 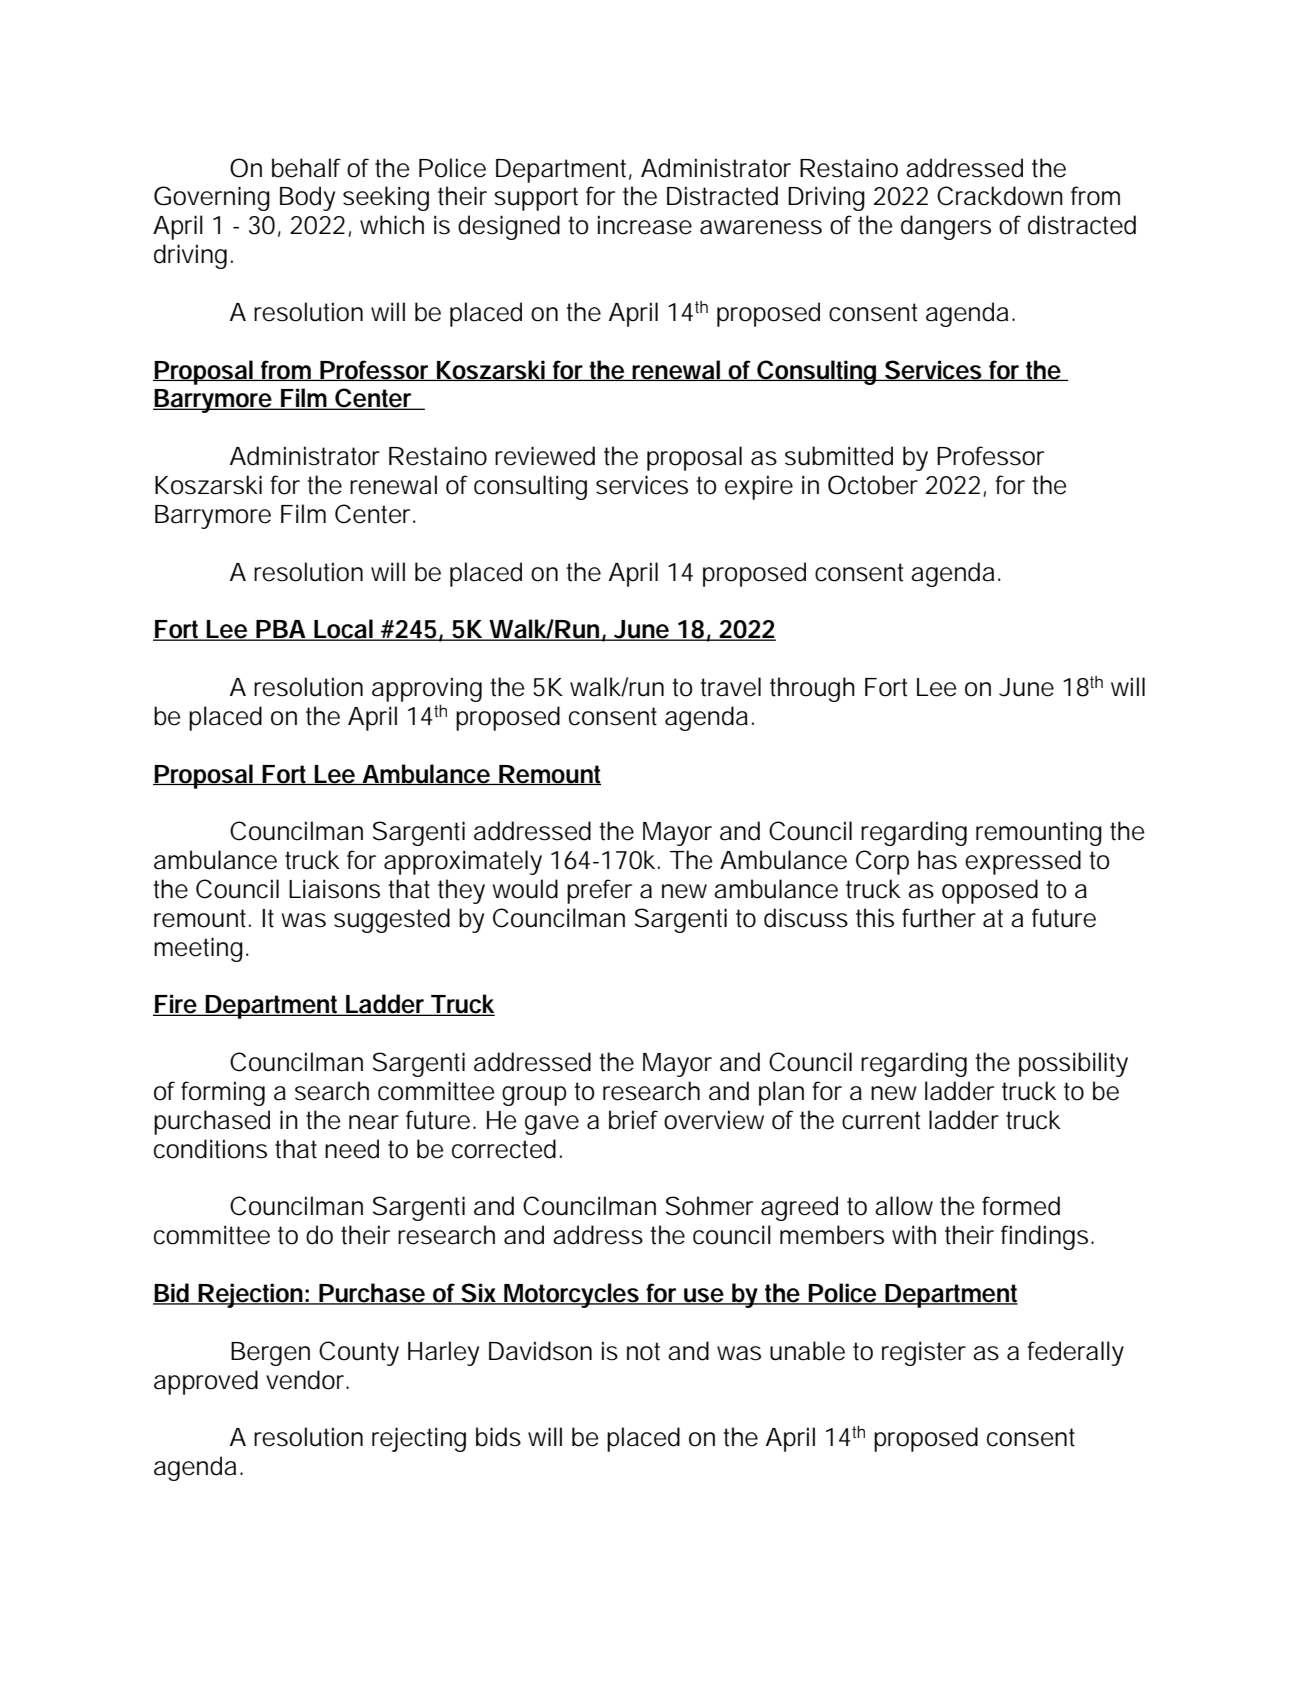 What do you see at coordinates (176, 1005) in the screenshot?
I see `Fire` at bounding box center [176, 1005].
